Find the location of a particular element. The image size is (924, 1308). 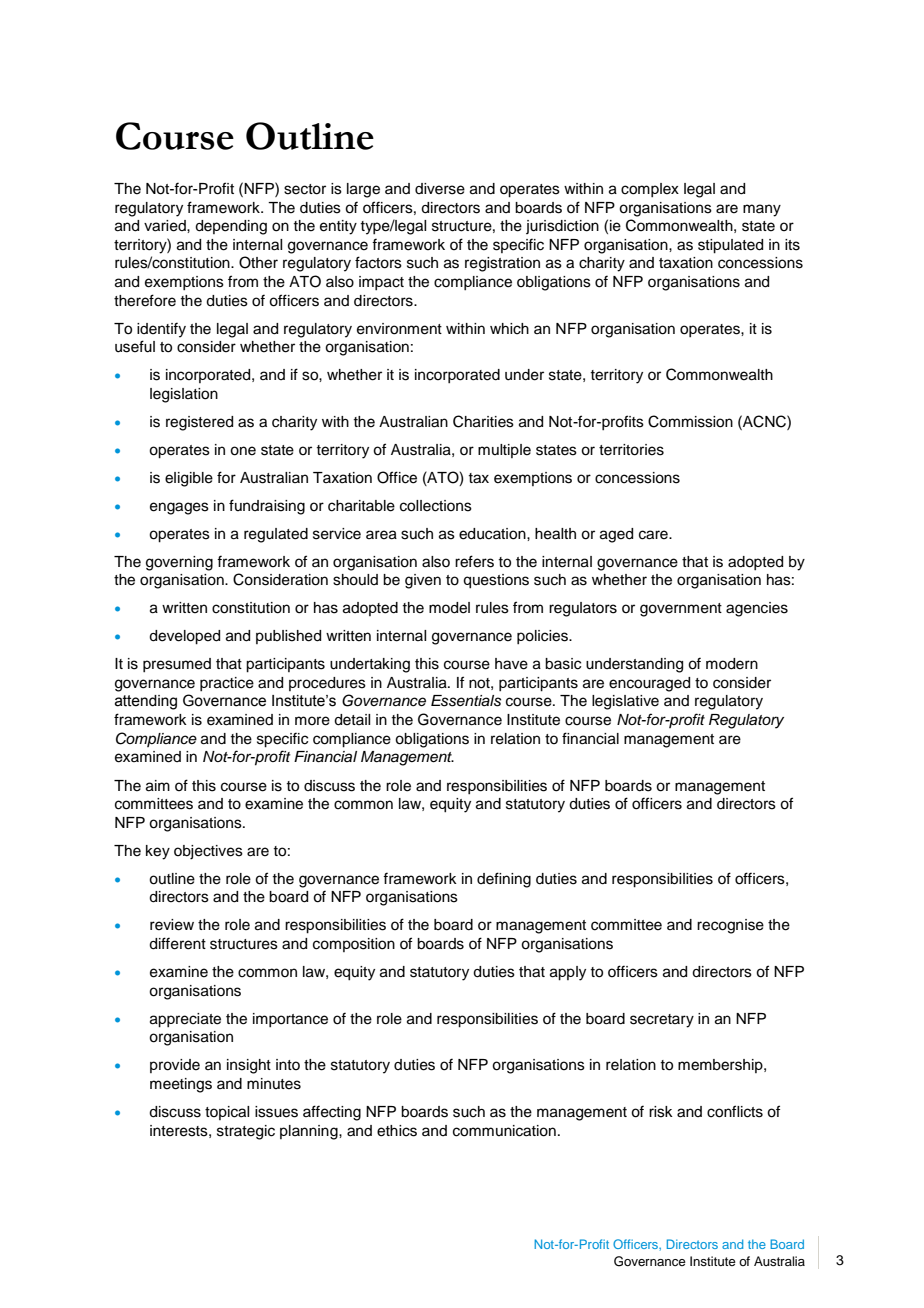

care is located at coordinates (654, 535).
